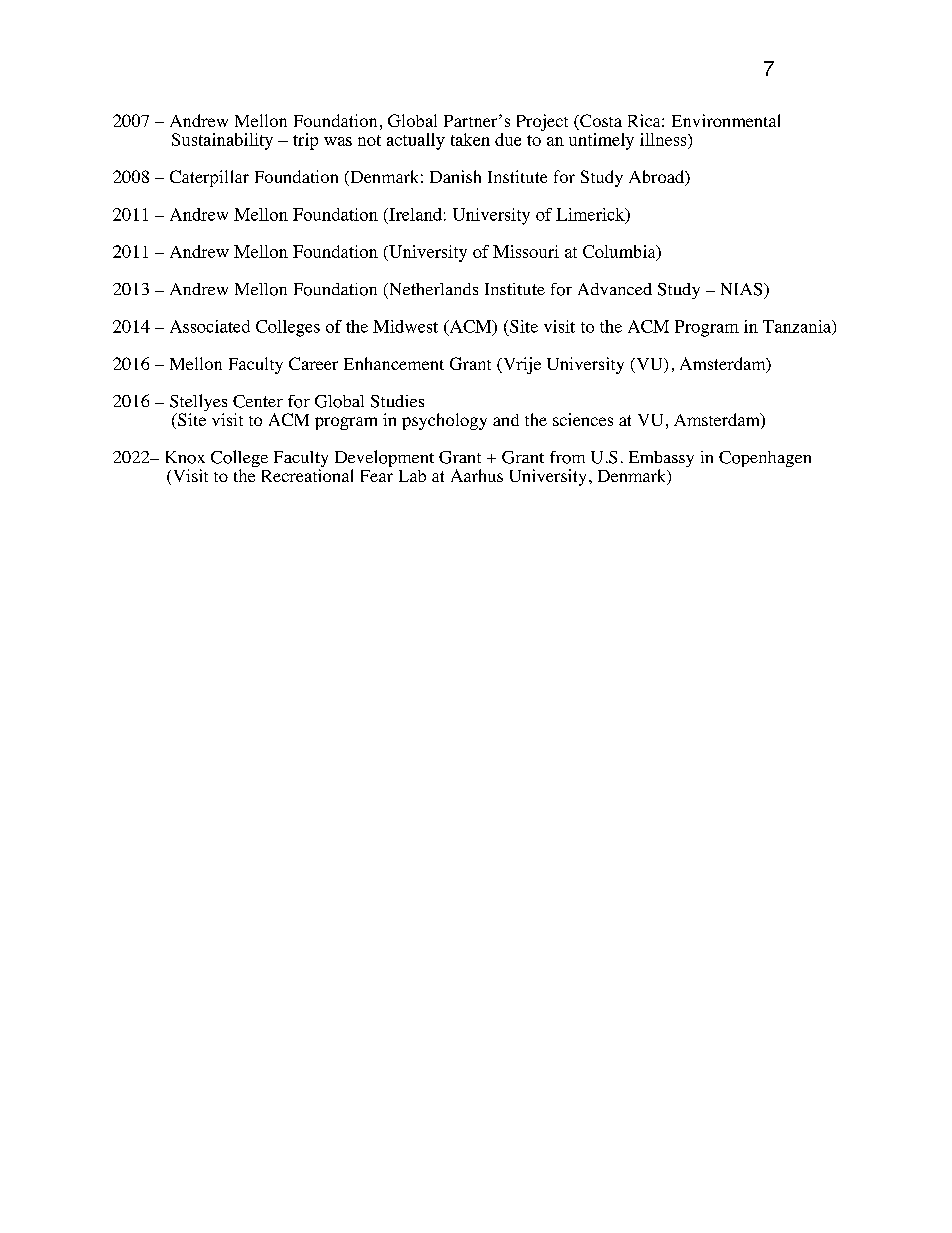 This screenshot has width=952, height=1233. Describe the element at coordinates (620, 253) in the screenshot. I see `Columbia` at that location.
